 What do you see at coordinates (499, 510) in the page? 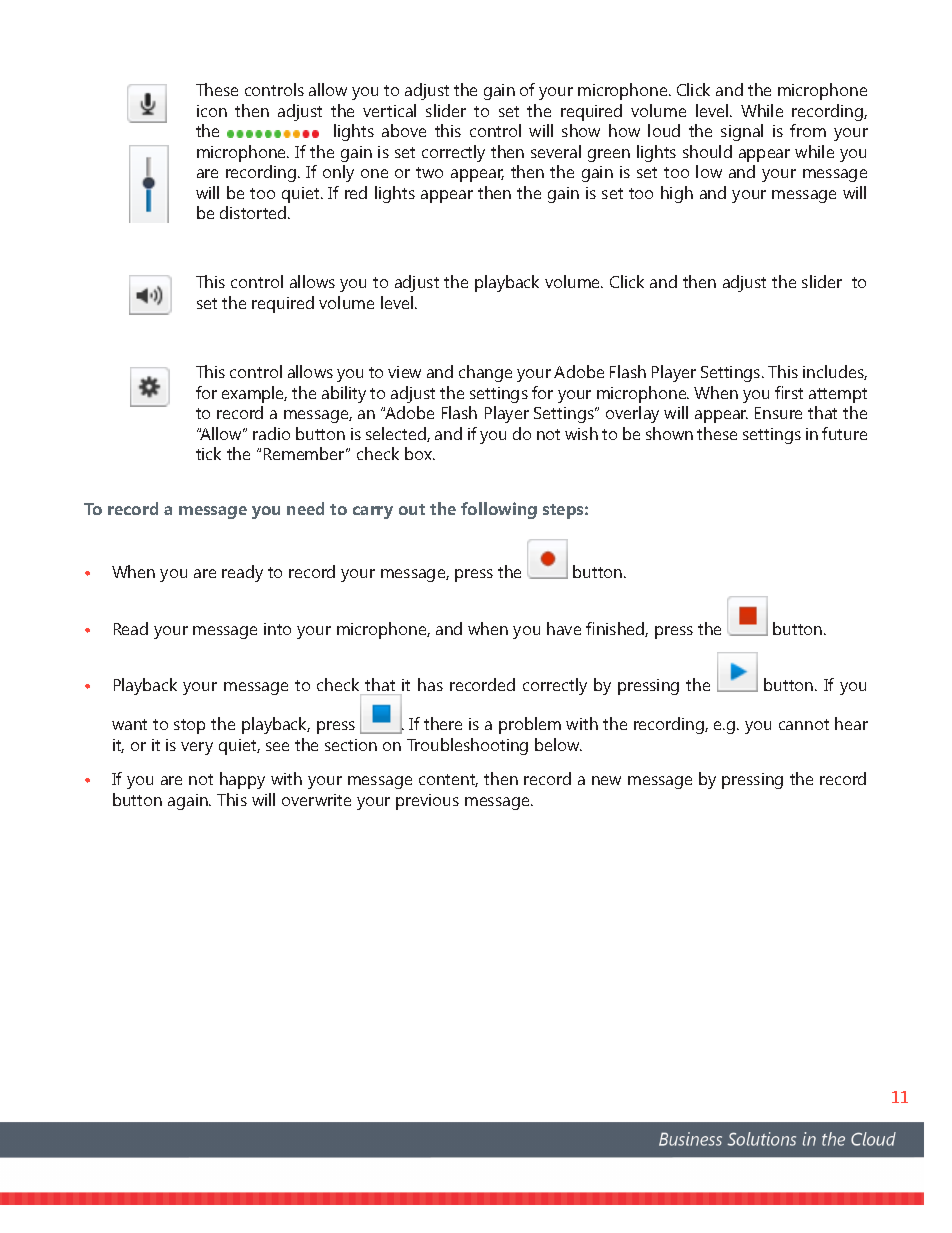
I see `following` at bounding box center [499, 510].
